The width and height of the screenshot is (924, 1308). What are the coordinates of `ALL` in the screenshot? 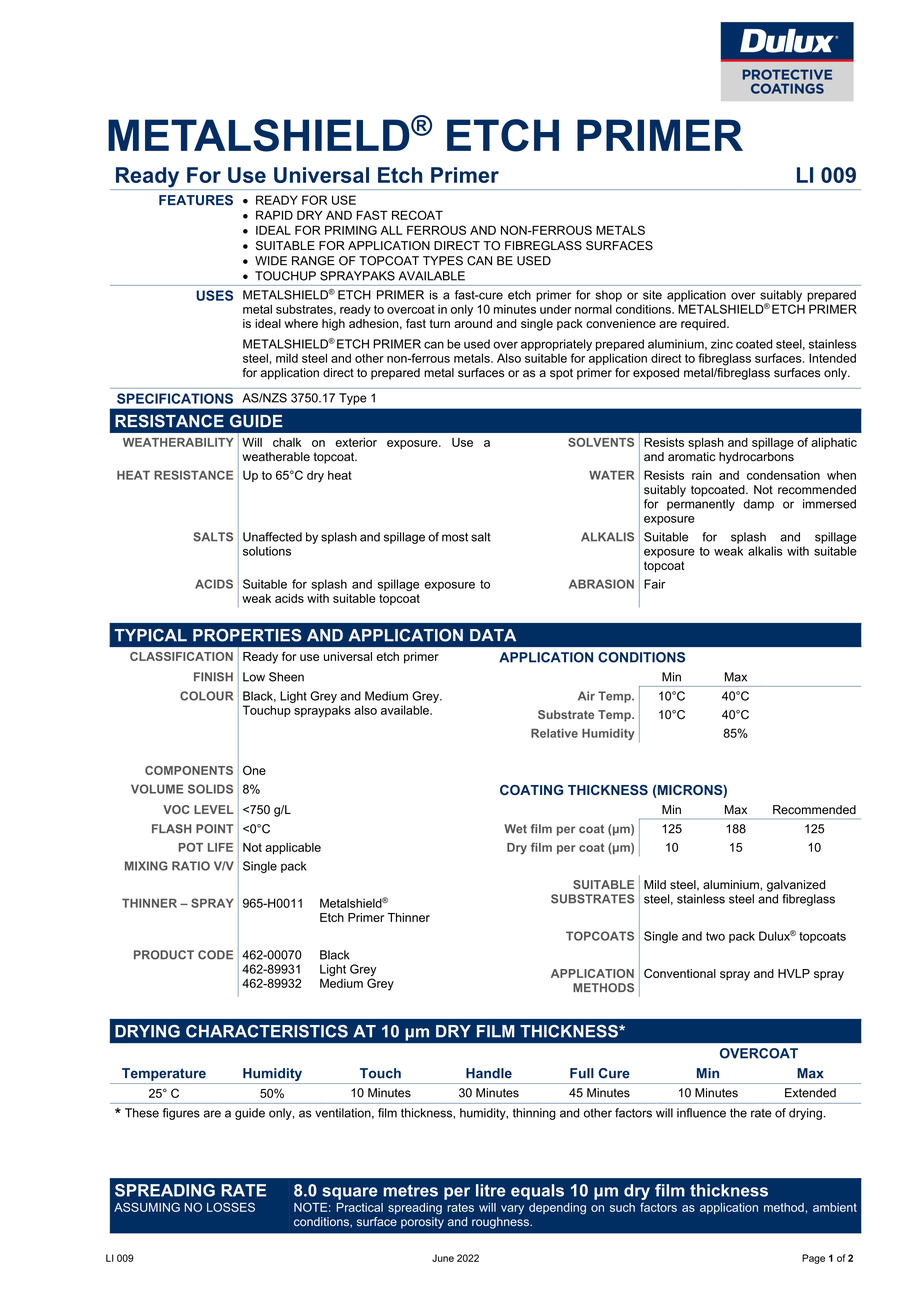 It's located at (391, 230).
